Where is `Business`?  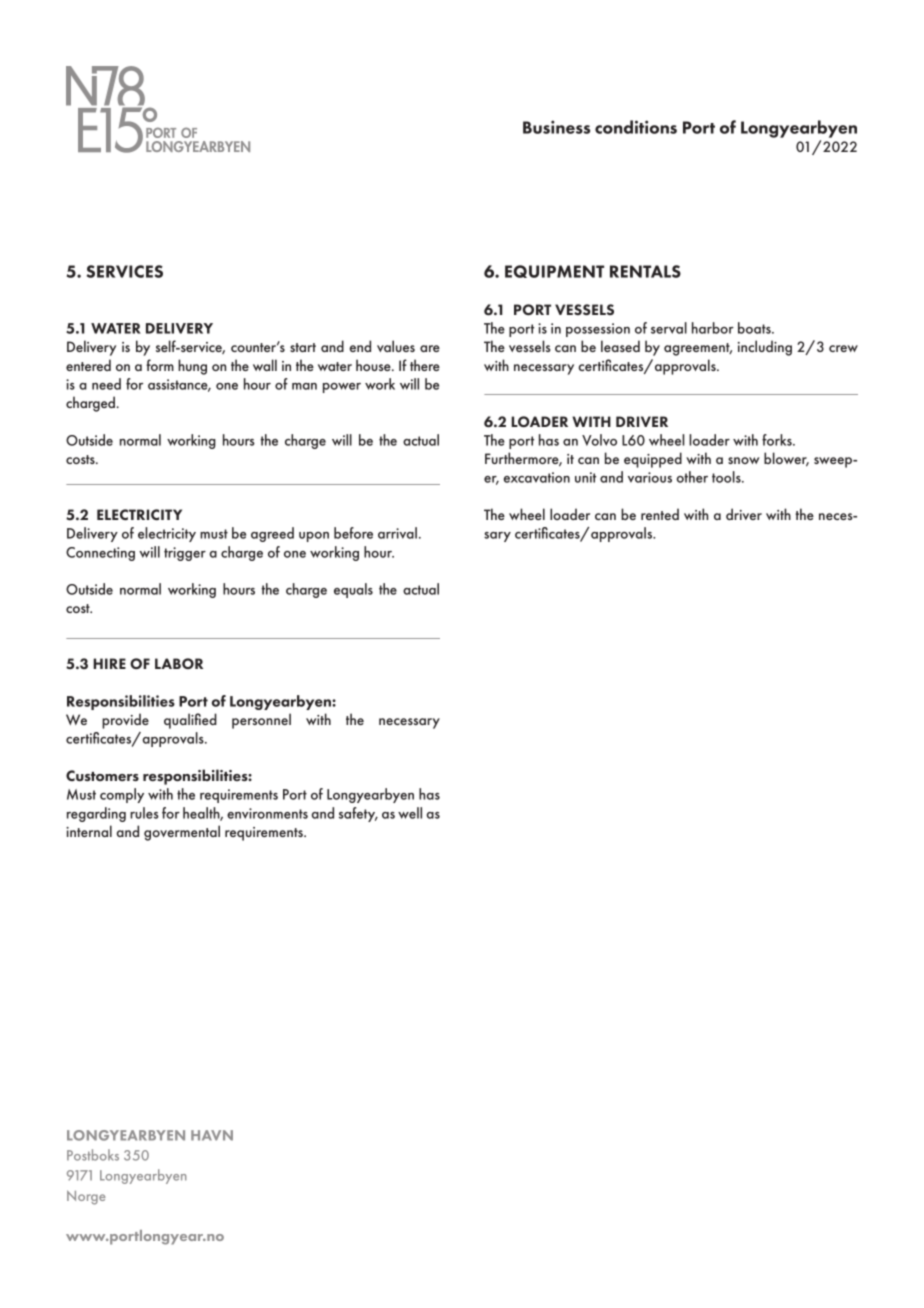
Business is located at coordinates (556, 127).
